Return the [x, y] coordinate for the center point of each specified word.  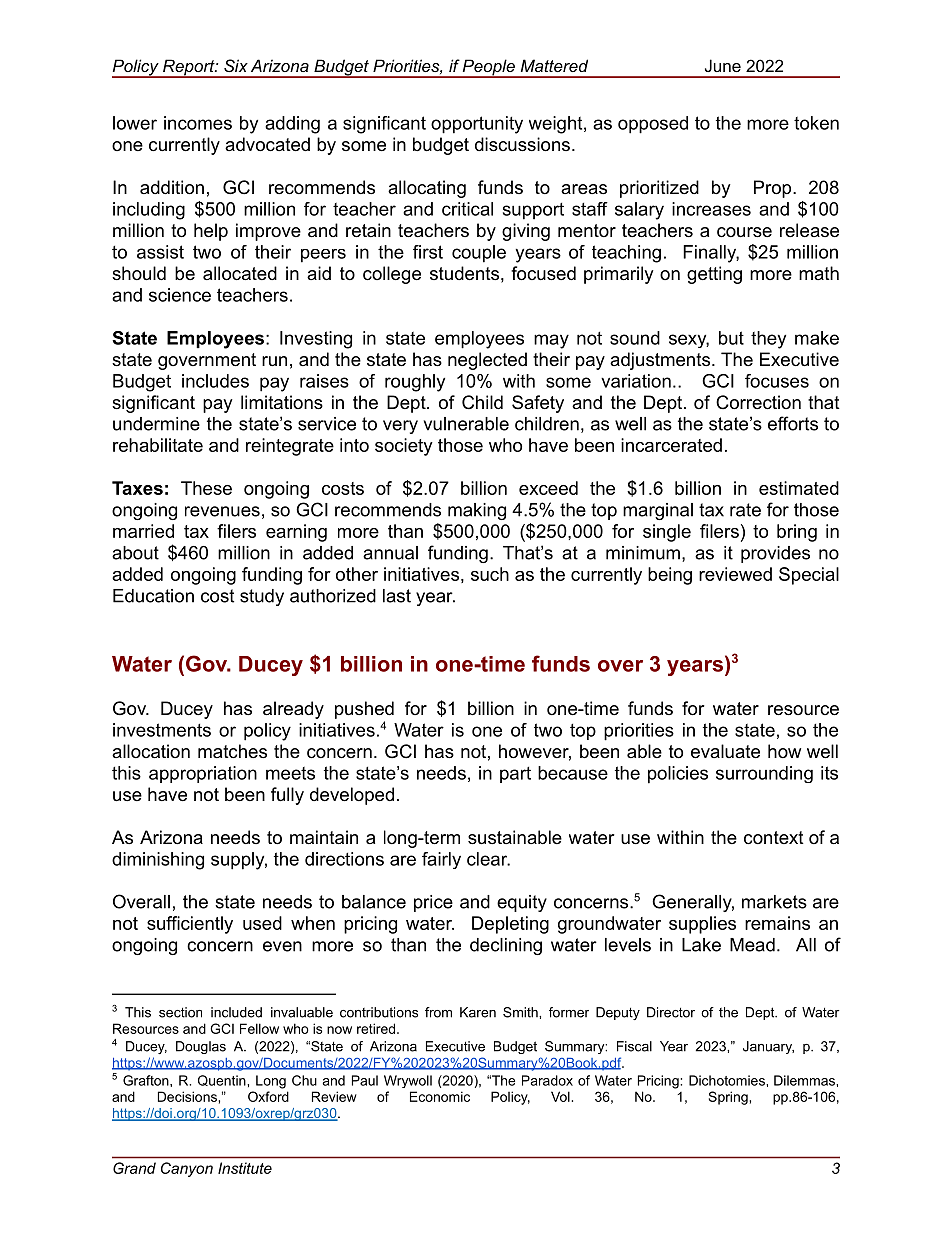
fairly [441, 860]
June [723, 65]
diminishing [158, 861]
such [490, 574]
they [768, 340]
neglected [487, 361]
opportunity [477, 125]
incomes [198, 123]
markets [774, 902]
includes [215, 381]
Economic [440, 1096]
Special [809, 576]
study [262, 597]
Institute [245, 1168]
